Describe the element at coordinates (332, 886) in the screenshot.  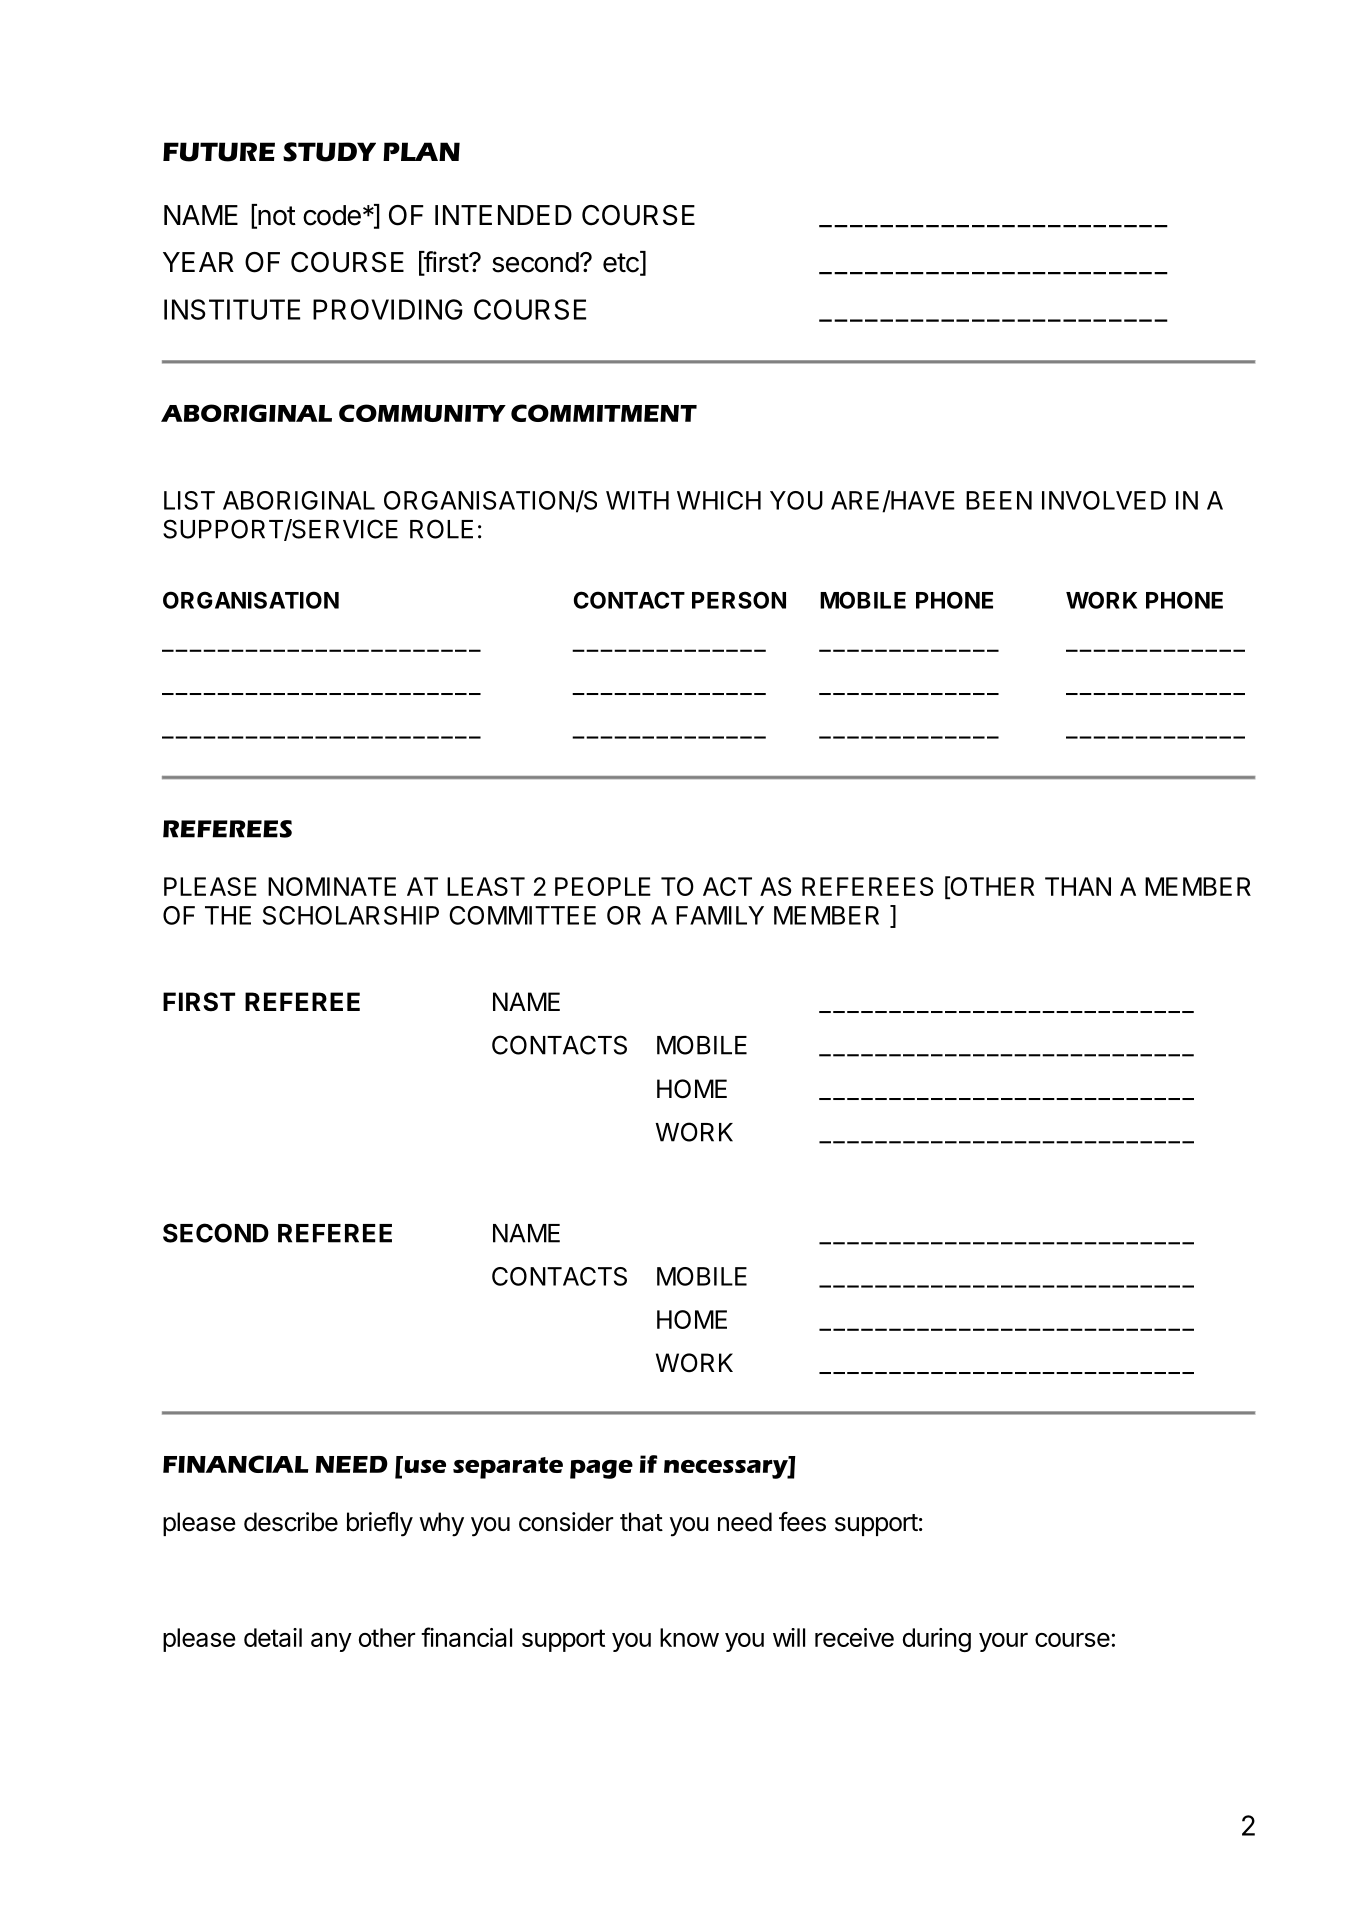
I see `NOMINATE` at that location.
